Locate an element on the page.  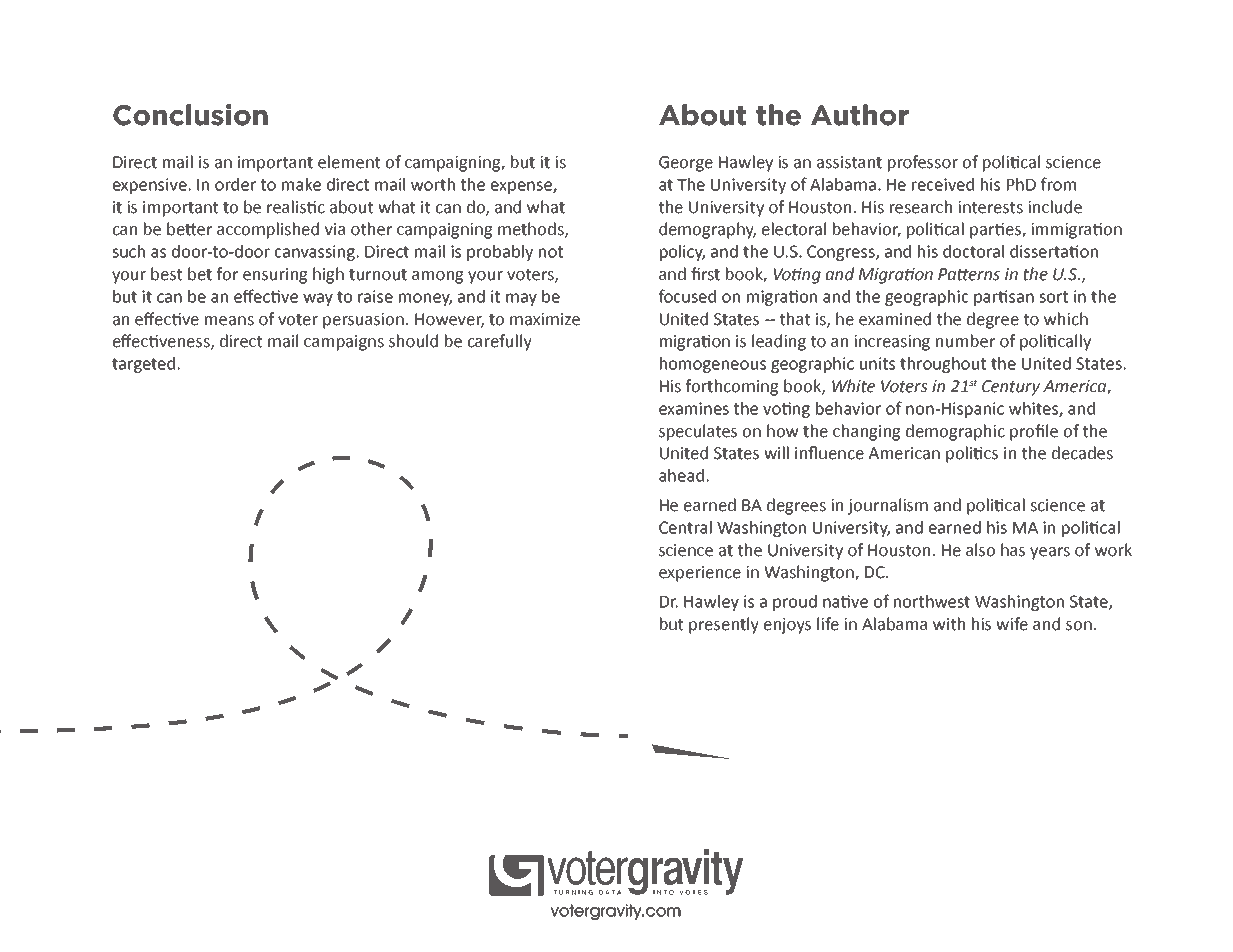
ensuring is located at coordinates (275, 276).
